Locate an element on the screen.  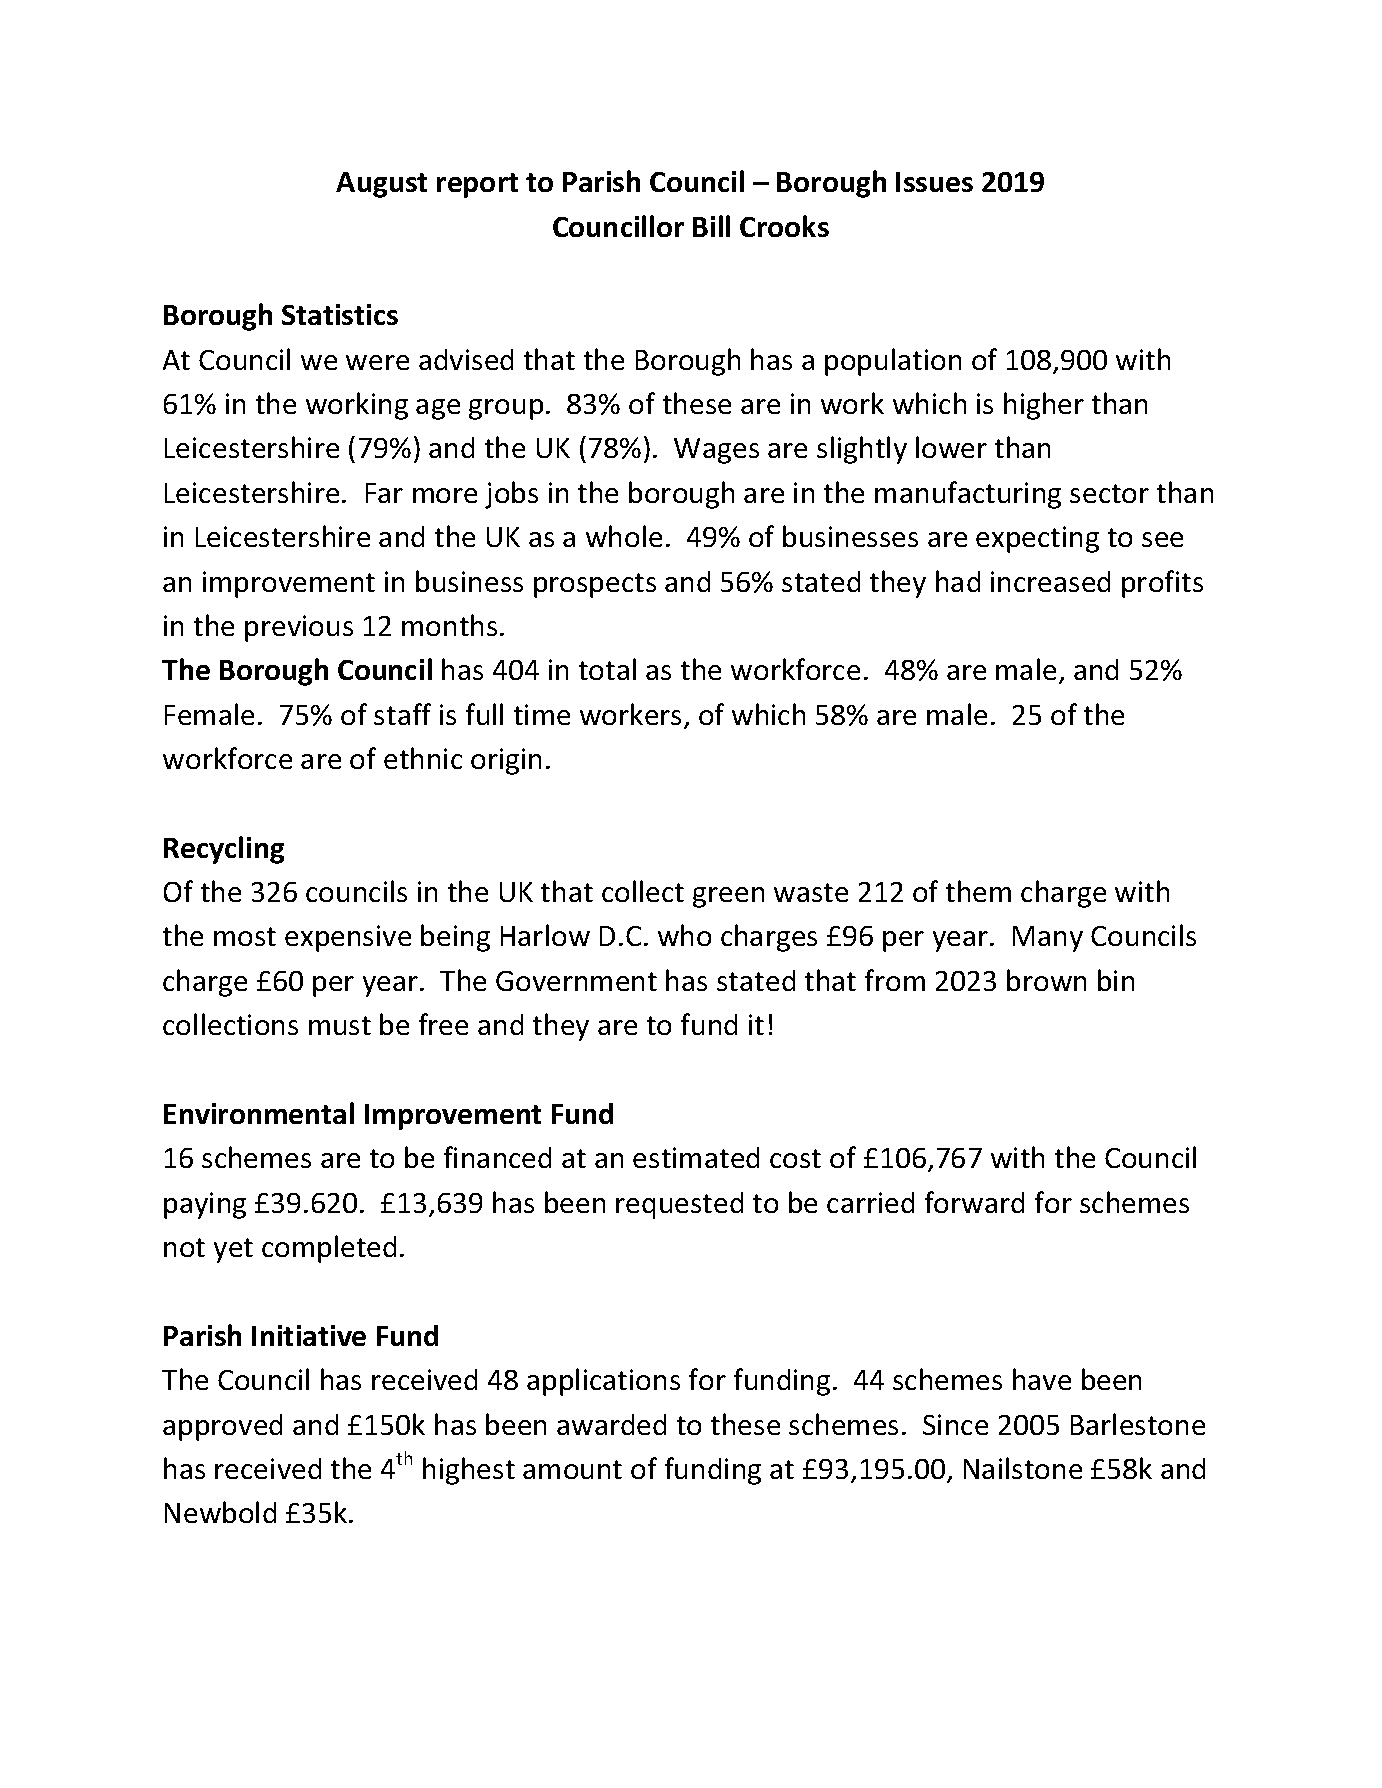
awarded is located at coordinates (611, 1424).
